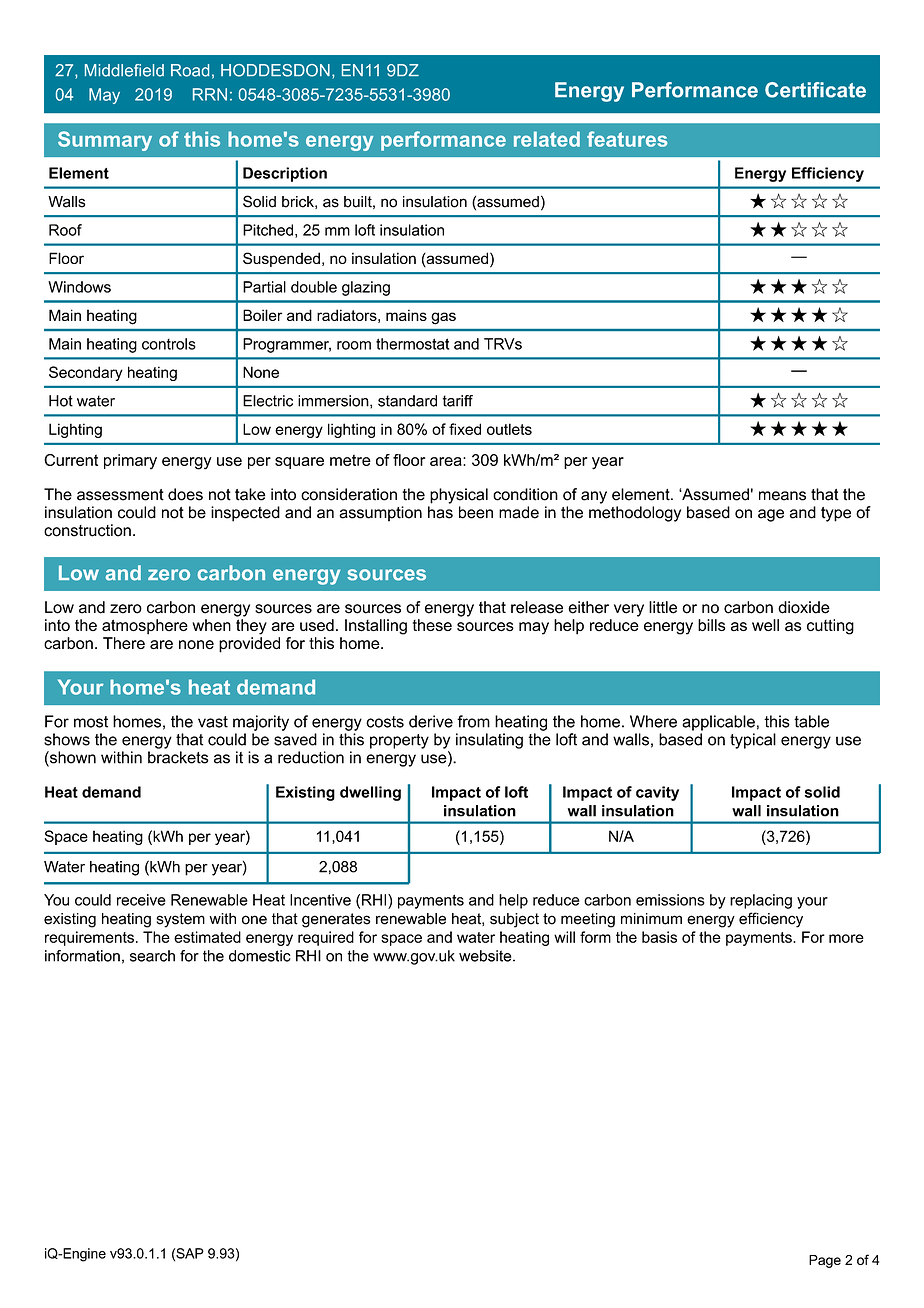 The width and height of the page is (924, 1308). What do you see at coordinates (124, 643) in the page?
I see `There` at bounding box center [124, 643].
